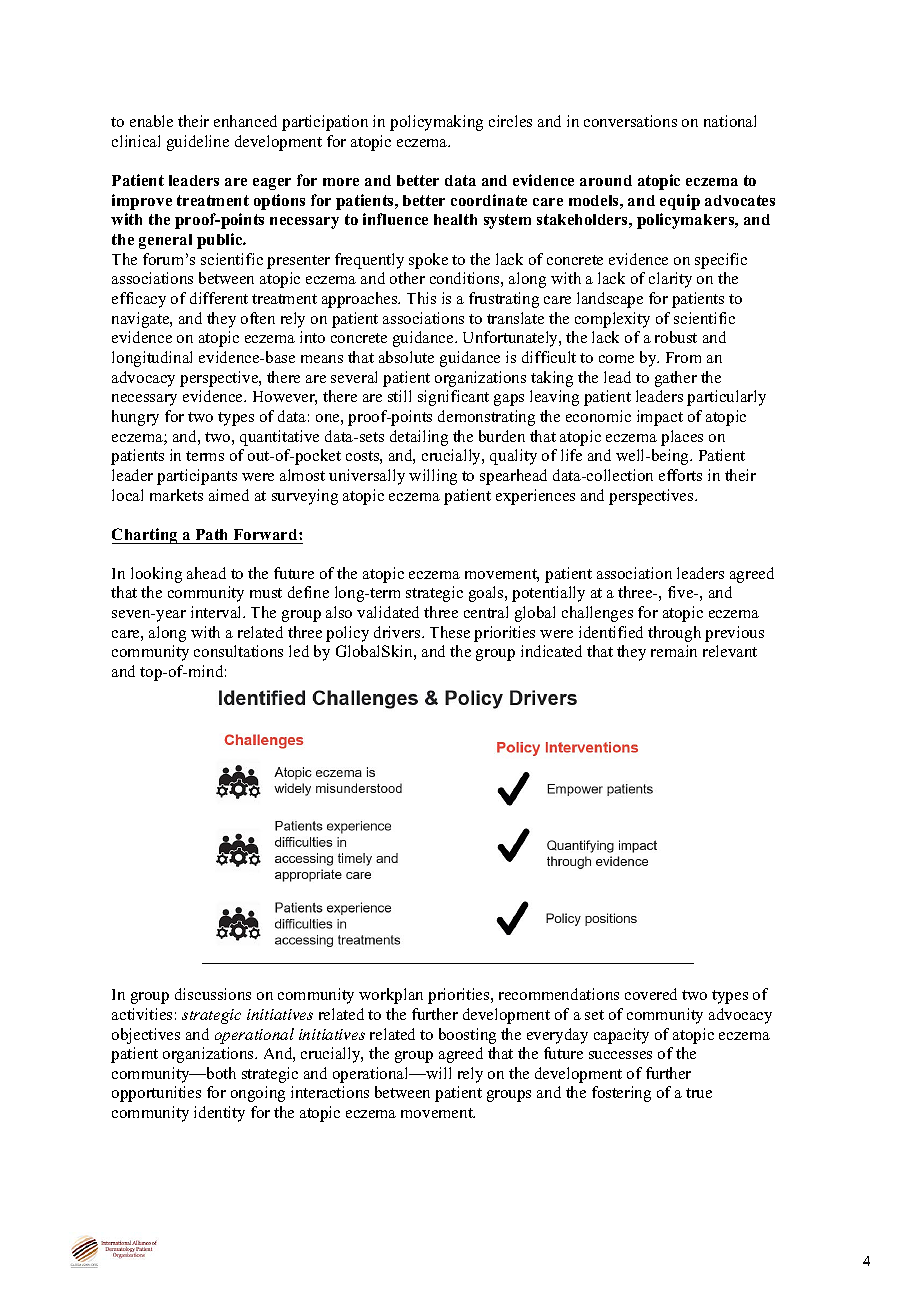  I want to click on guideline, so click(198, 143).
